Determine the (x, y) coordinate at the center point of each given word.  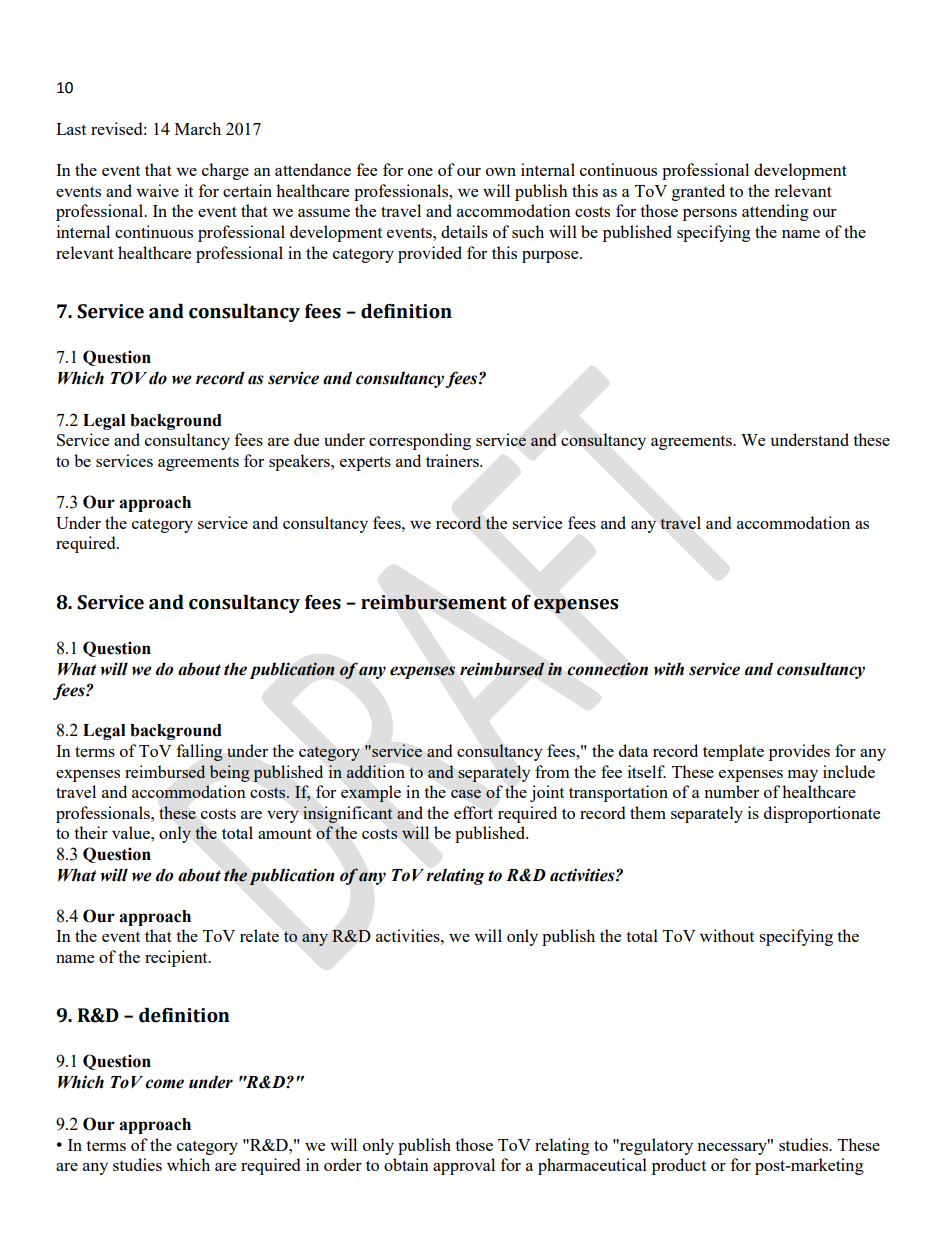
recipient (177, 958)
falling (199, 752)
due (306, 439)
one (420, 172)
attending (775, 212)
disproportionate (822, 814)
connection (607, 669)
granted (698, 192)
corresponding (420, 441)
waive (157, 190)
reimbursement (434, 602)
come (164, 1084)
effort (473, 812)
